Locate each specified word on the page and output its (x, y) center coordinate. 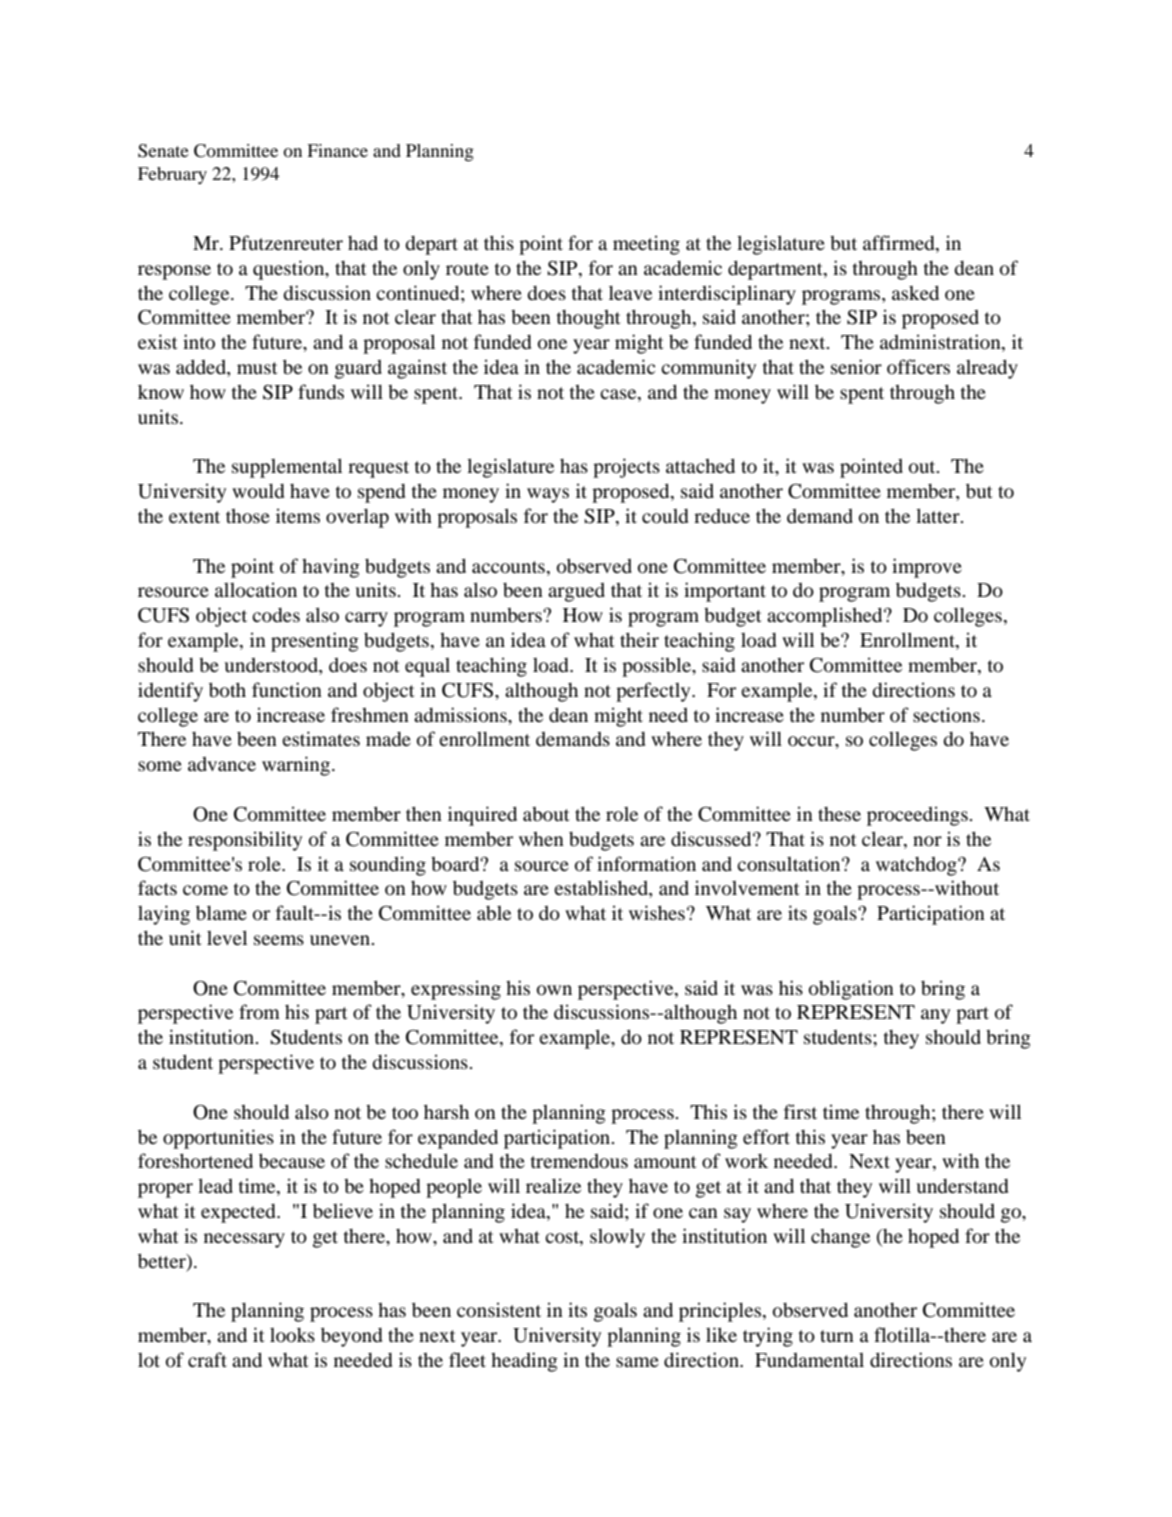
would (258, 490)
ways (548, 495)
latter (939, 515)
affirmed (900, 244)
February (172, 175)
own (554, 990)
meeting (646, 245)
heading (524, 1362)
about (546, 814)
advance (222, 764)
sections (946, 714)
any (935, 1016)
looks (292, 1335)
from (259, 1011)
